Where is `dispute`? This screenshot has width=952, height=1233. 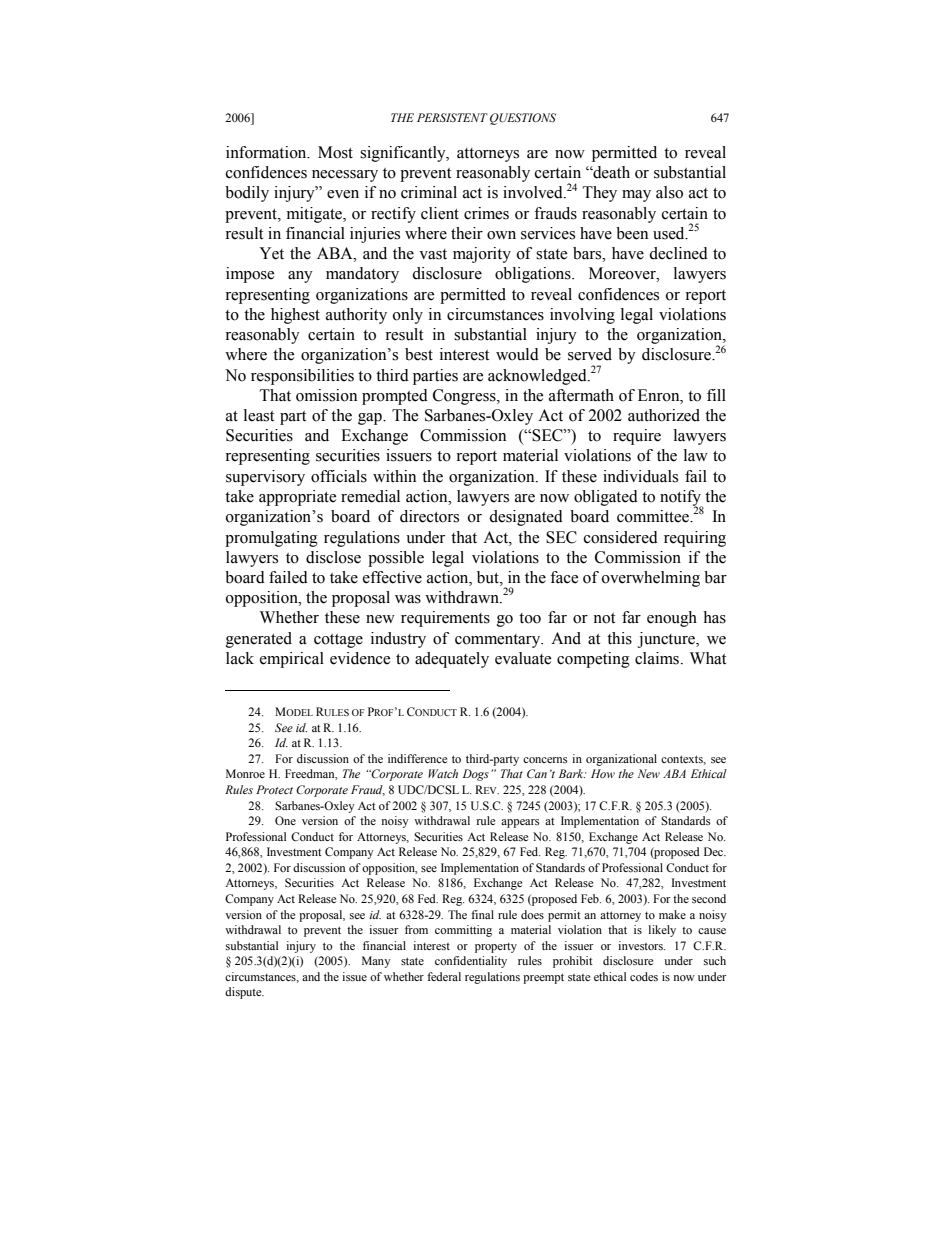 dispute is located at coordinates (244, 993).
